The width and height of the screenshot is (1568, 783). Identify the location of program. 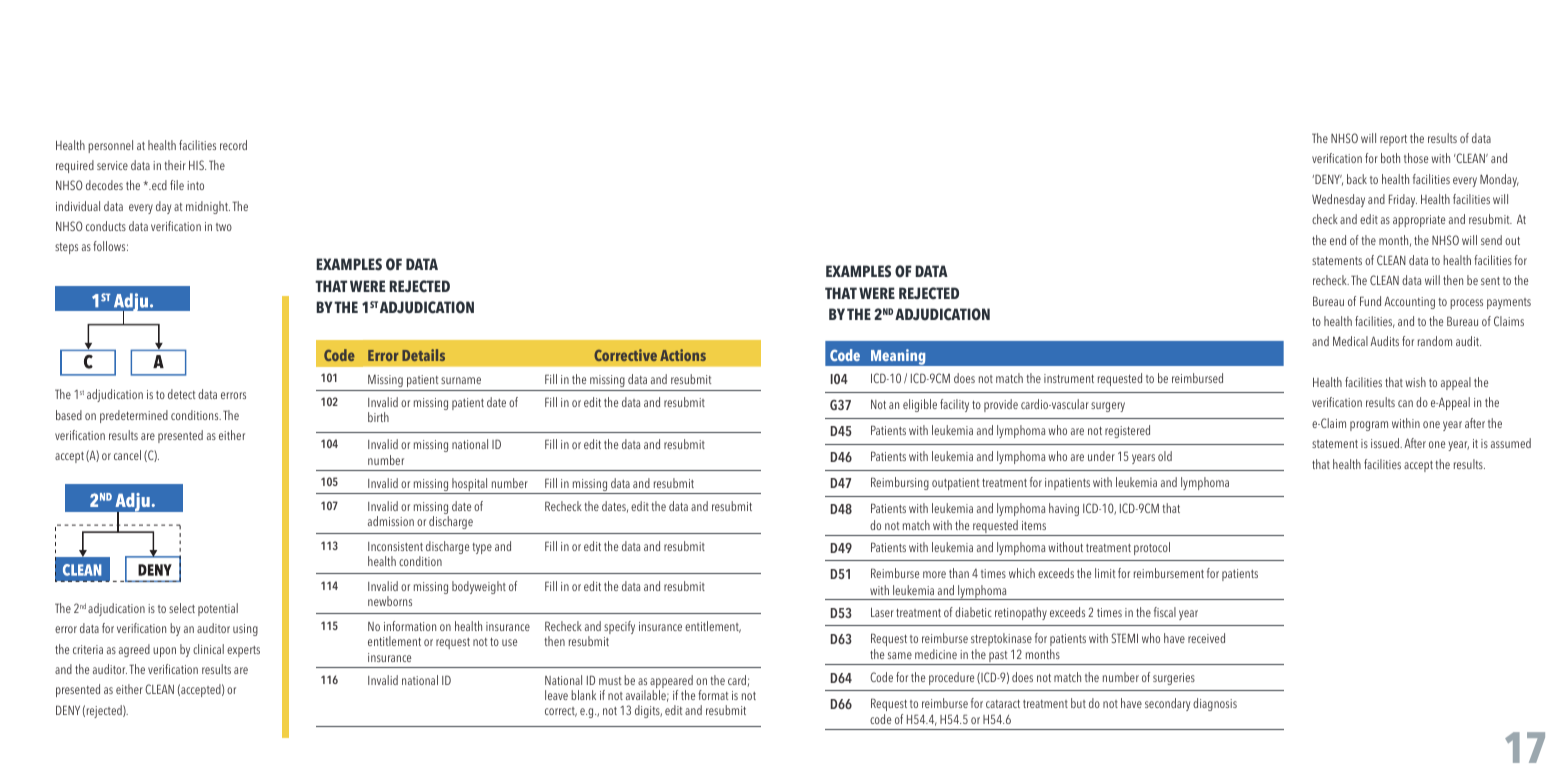
(1369, 426).
